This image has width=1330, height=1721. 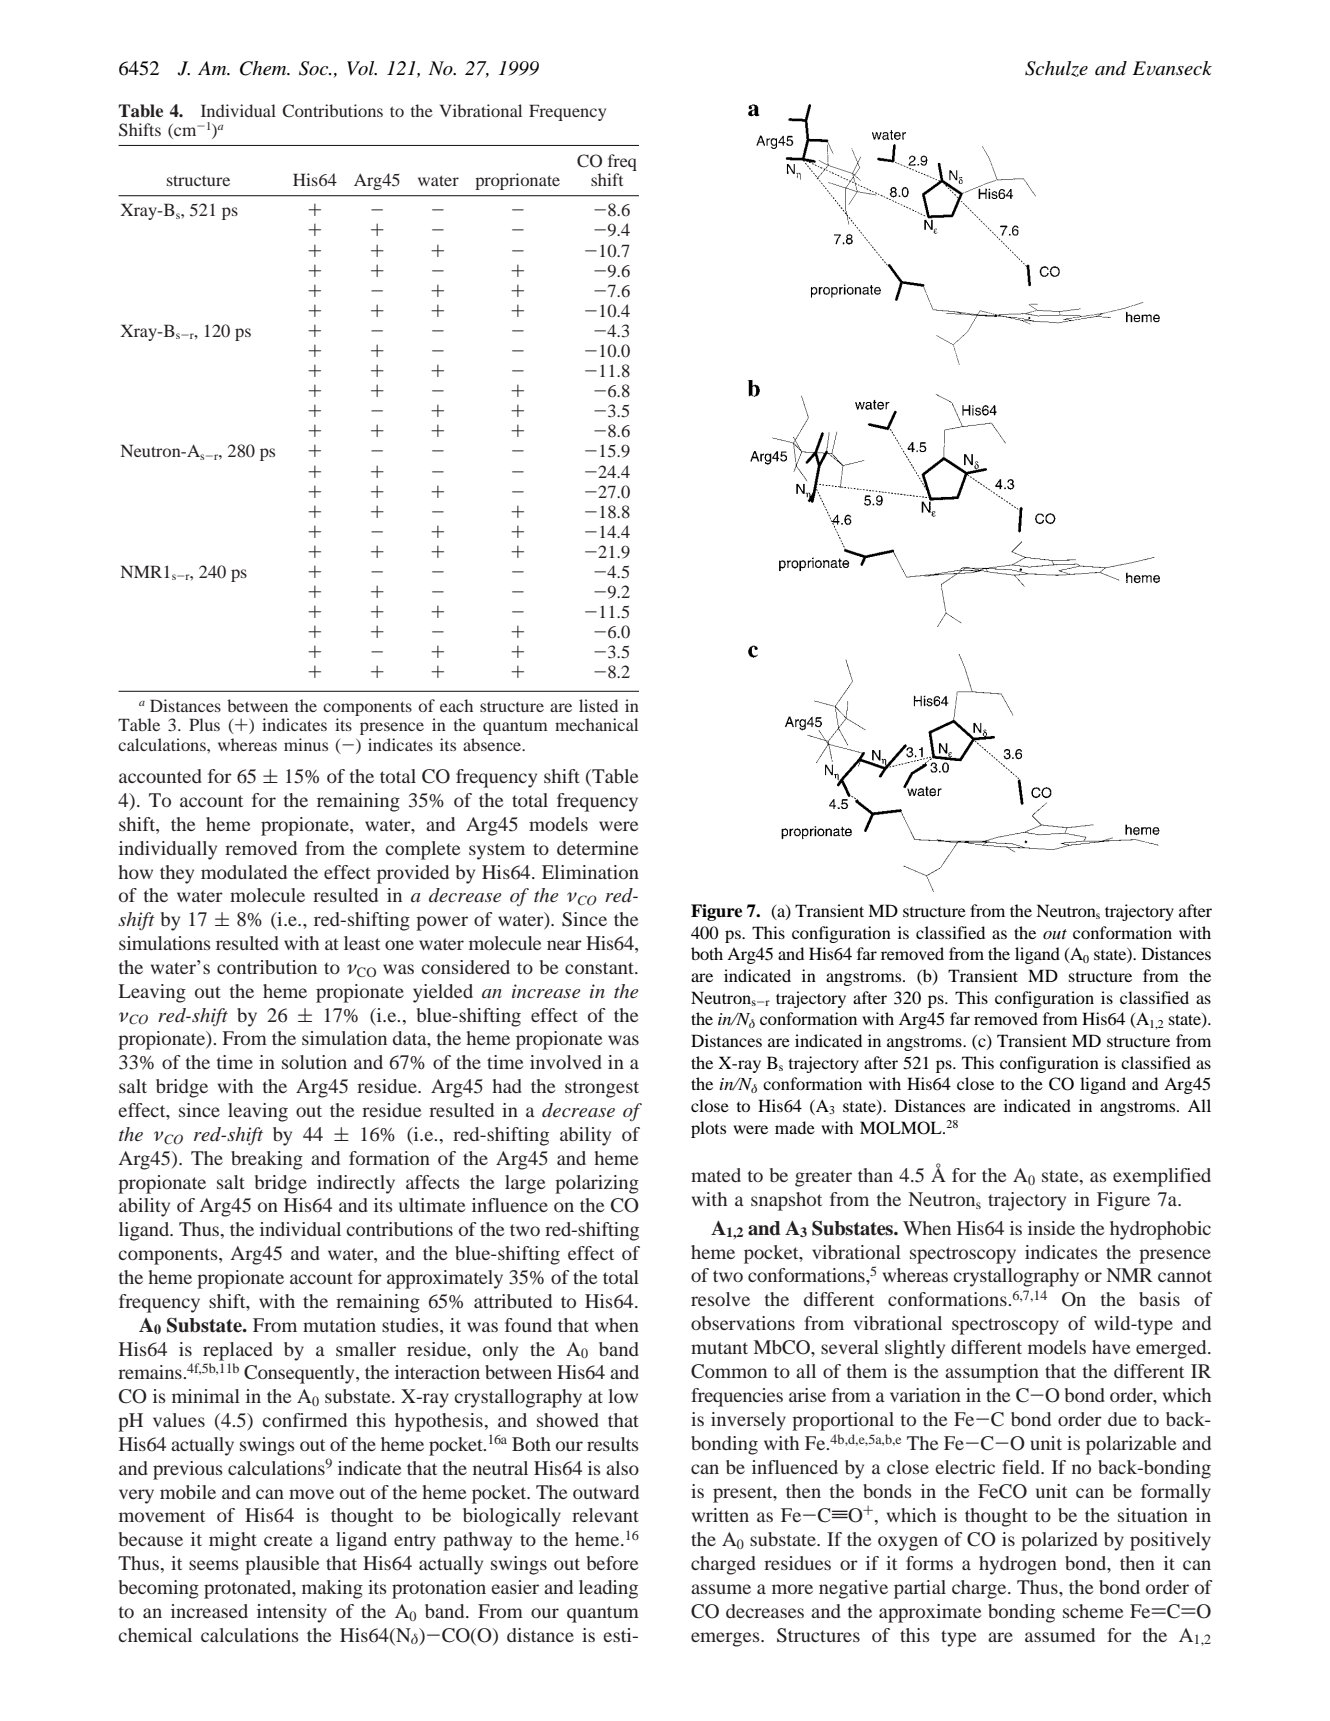 What do you see at coordinates (1162, 1177) in the image?
I see `exemplified` at bounding box center [1162, 1177].
